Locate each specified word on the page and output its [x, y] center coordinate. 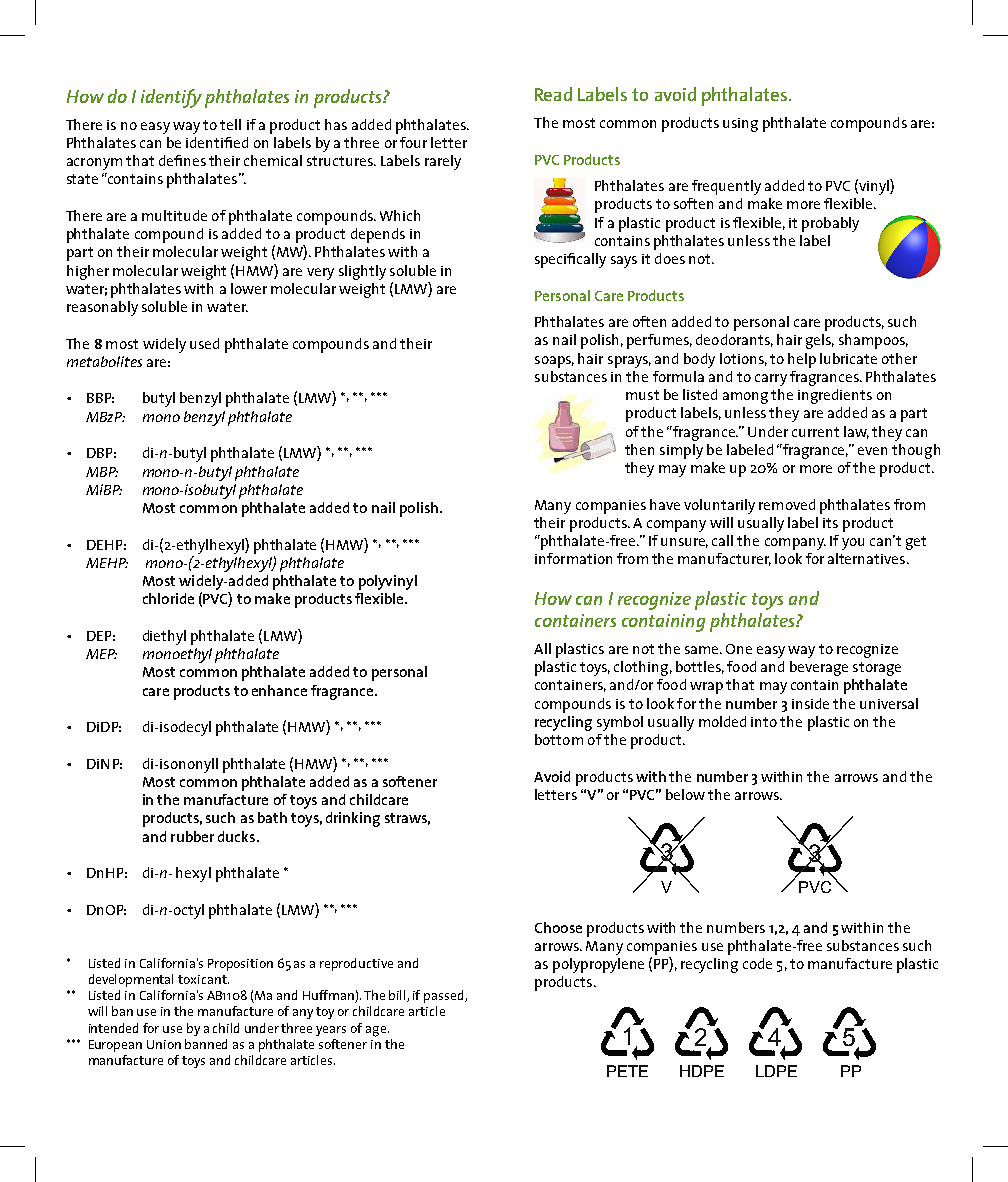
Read [553, 94]
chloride [168, 598]
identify [171, 98]
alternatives [866, 558]
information [573, 558]
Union [164, 1044]
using [740, 125]
